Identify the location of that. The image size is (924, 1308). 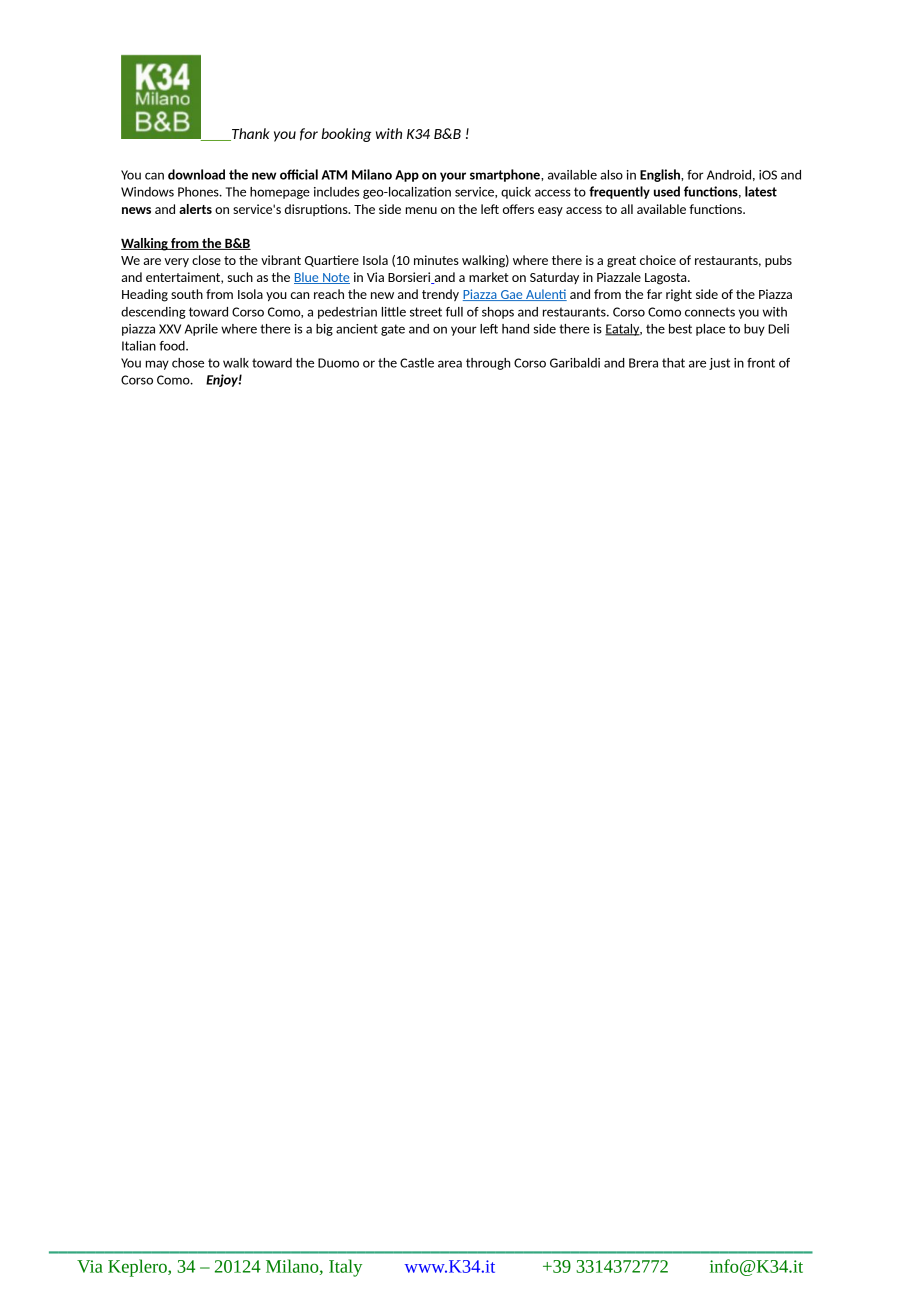
(673, 363).
